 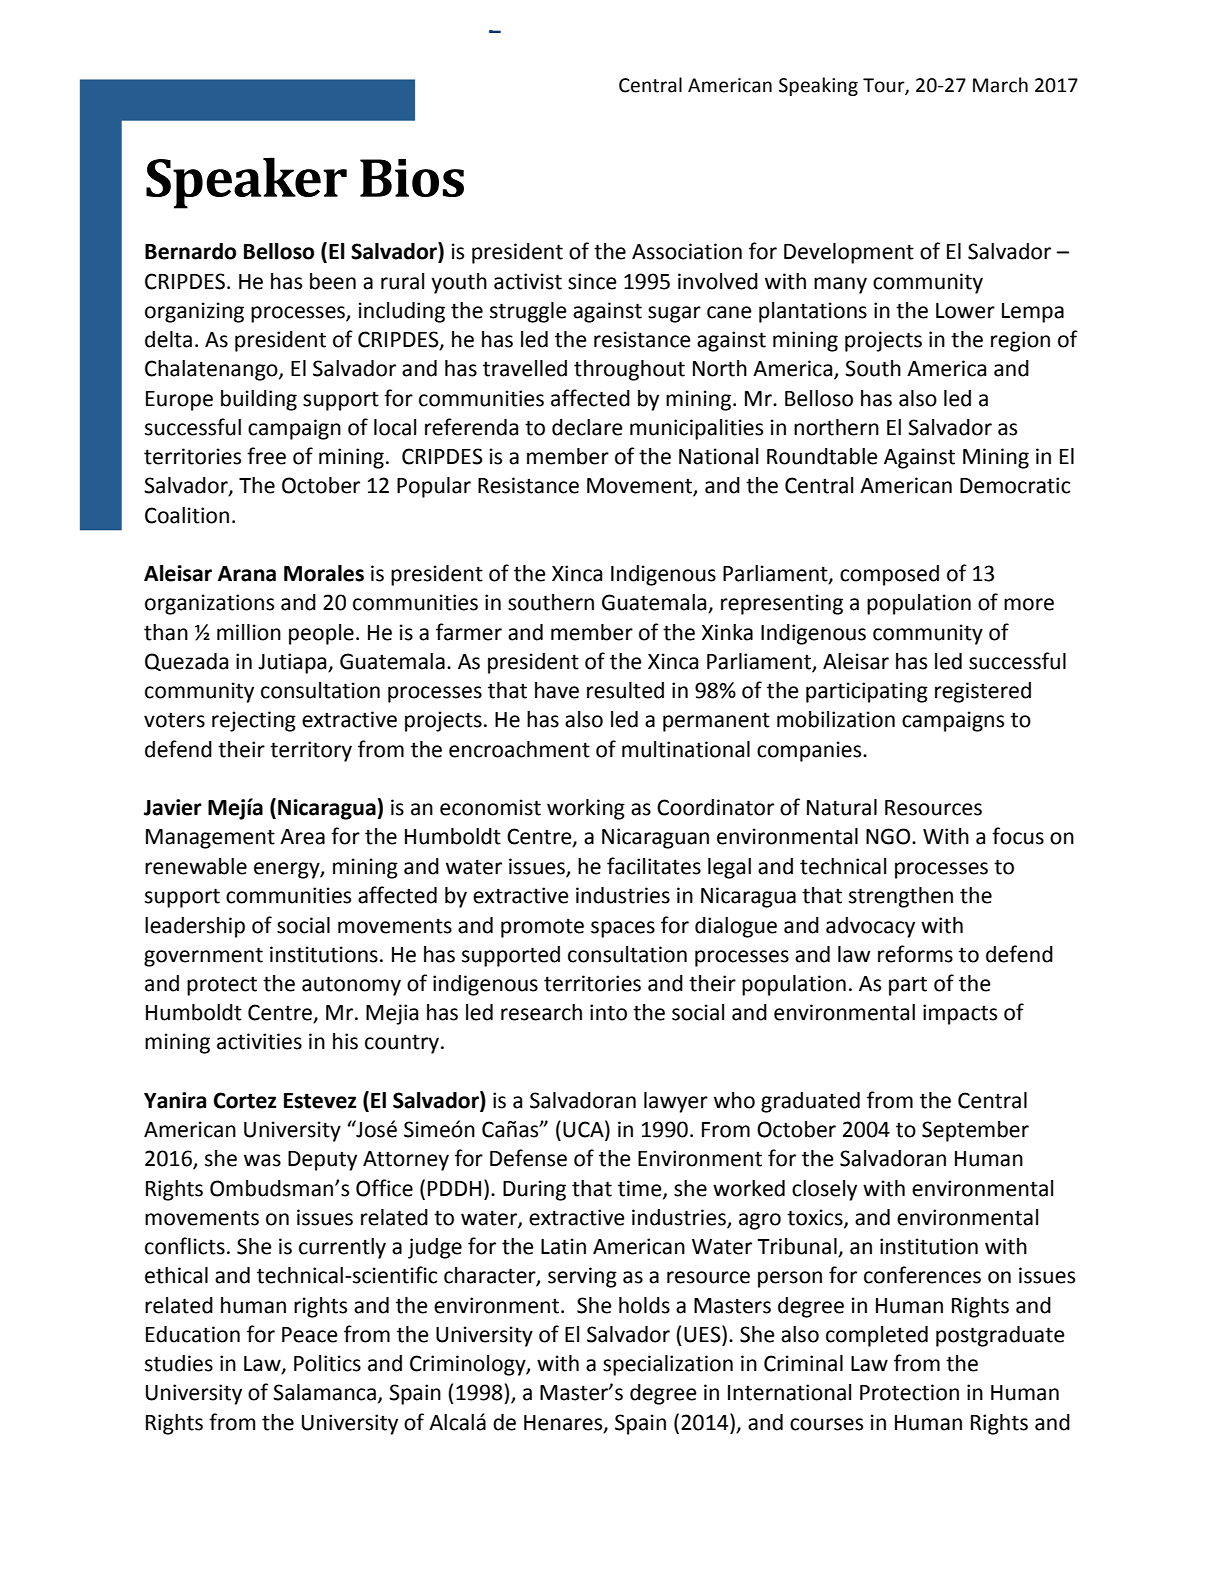 What do you see at coordinates (311, 751) in the image?
I see `territory` at bounding box center [311, 751].
